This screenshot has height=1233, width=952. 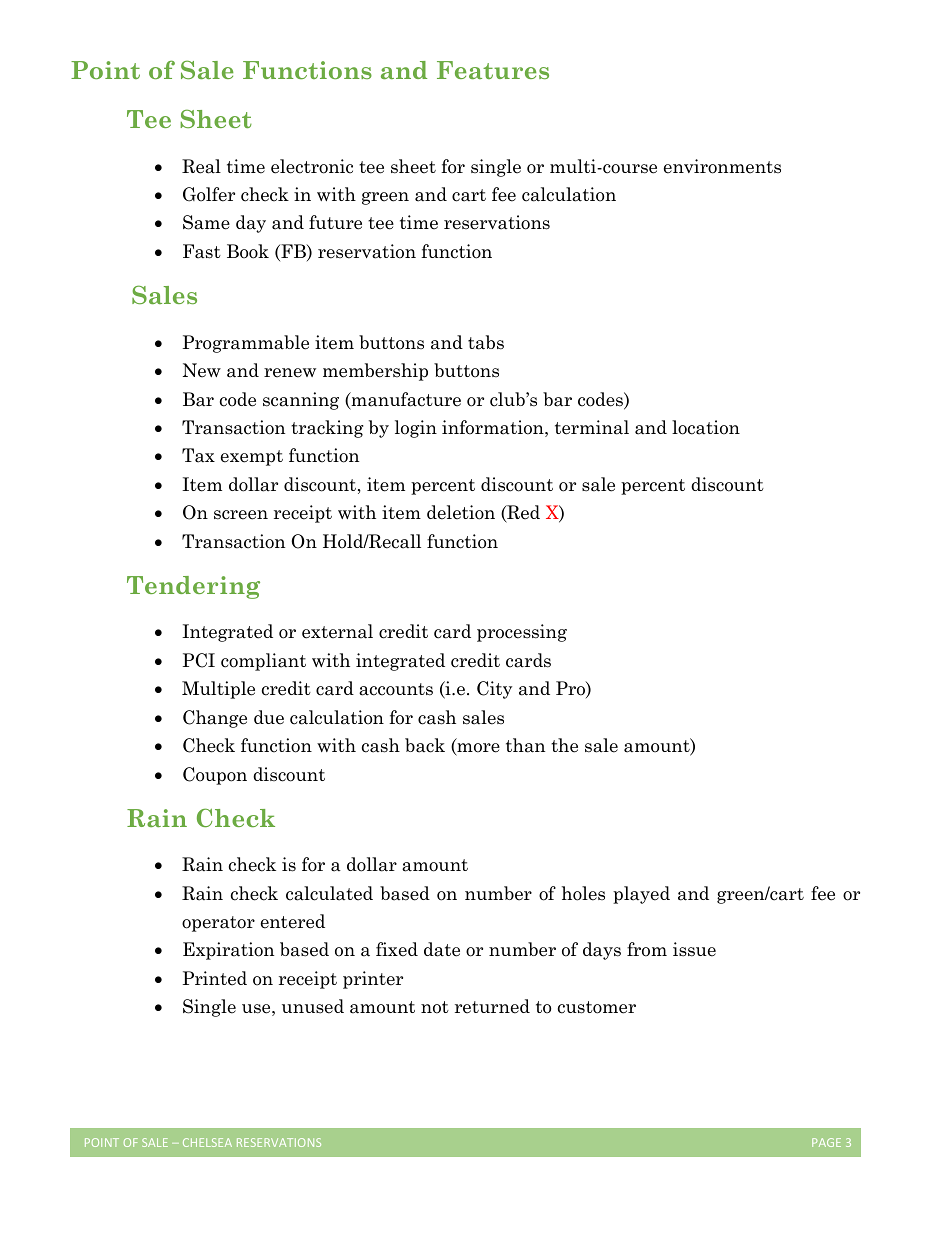 I want to click on PAGE, so click(x=826, y=1142).
